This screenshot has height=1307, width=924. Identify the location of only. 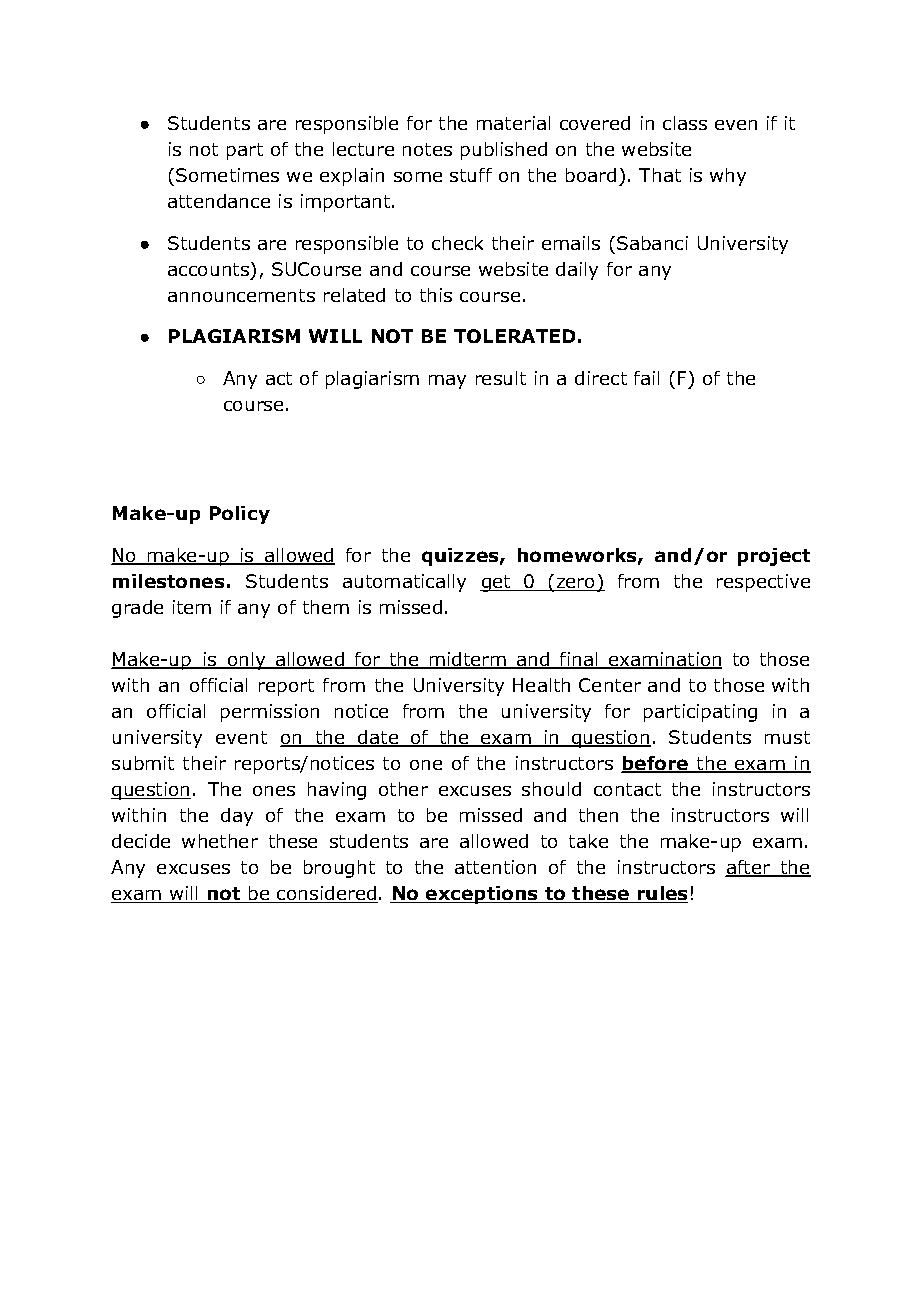
(247, 661).
